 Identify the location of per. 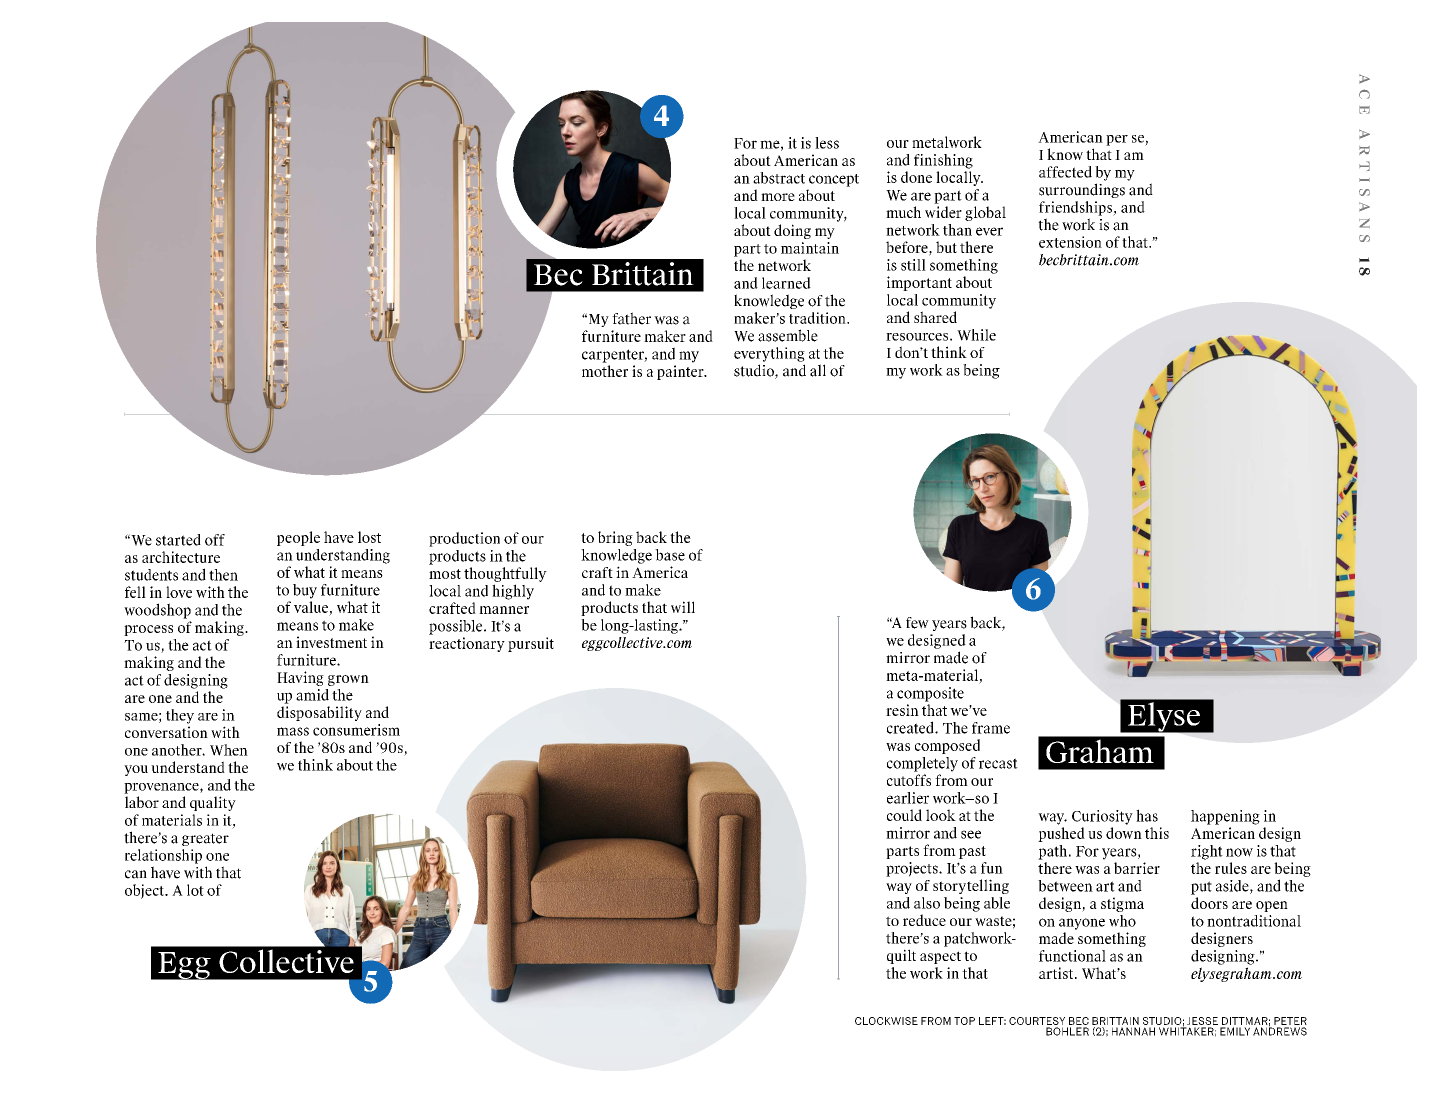
(1117, 140).
